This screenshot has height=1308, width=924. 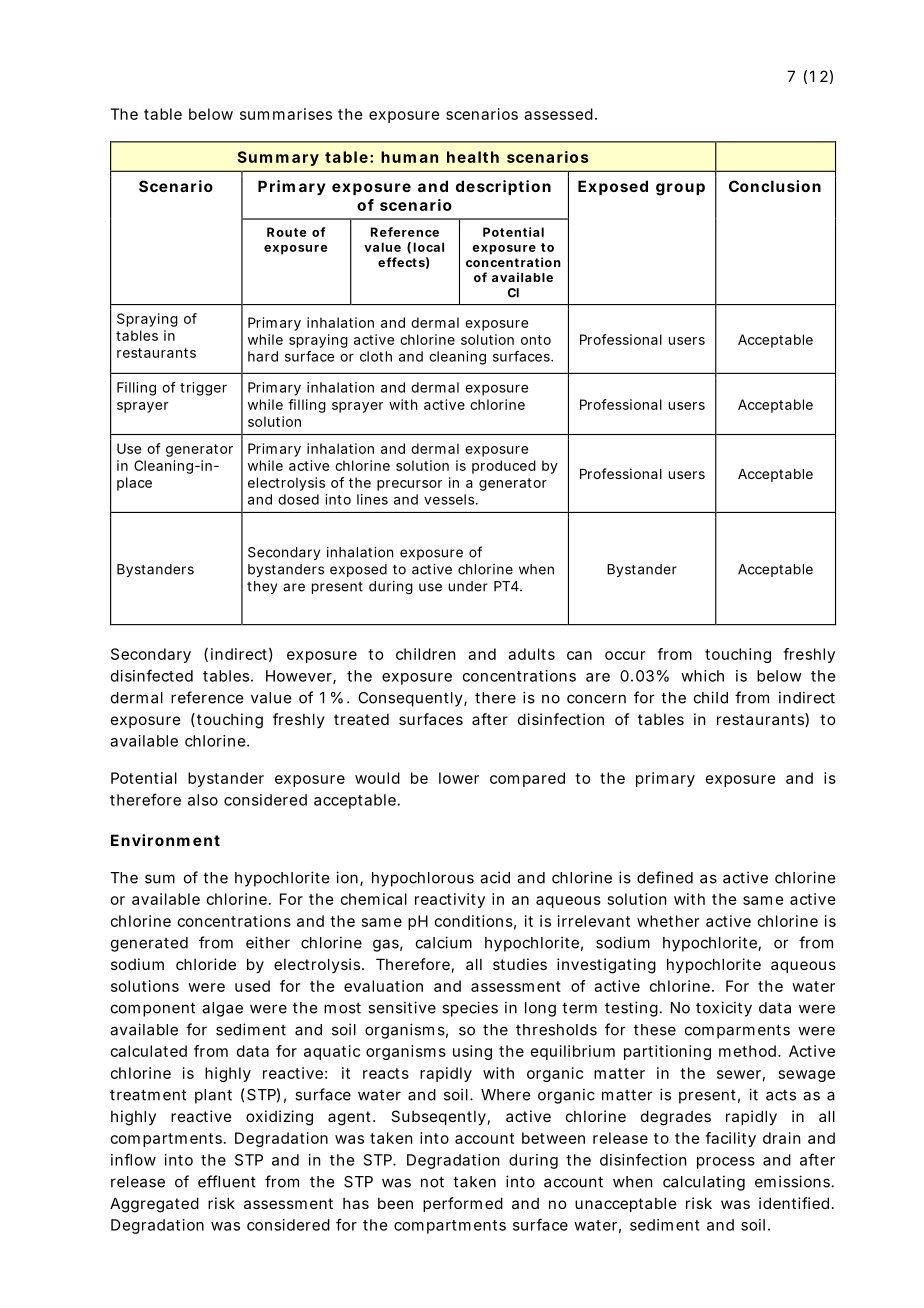 I want to click on effluent, so click(x=227, y=1181).
